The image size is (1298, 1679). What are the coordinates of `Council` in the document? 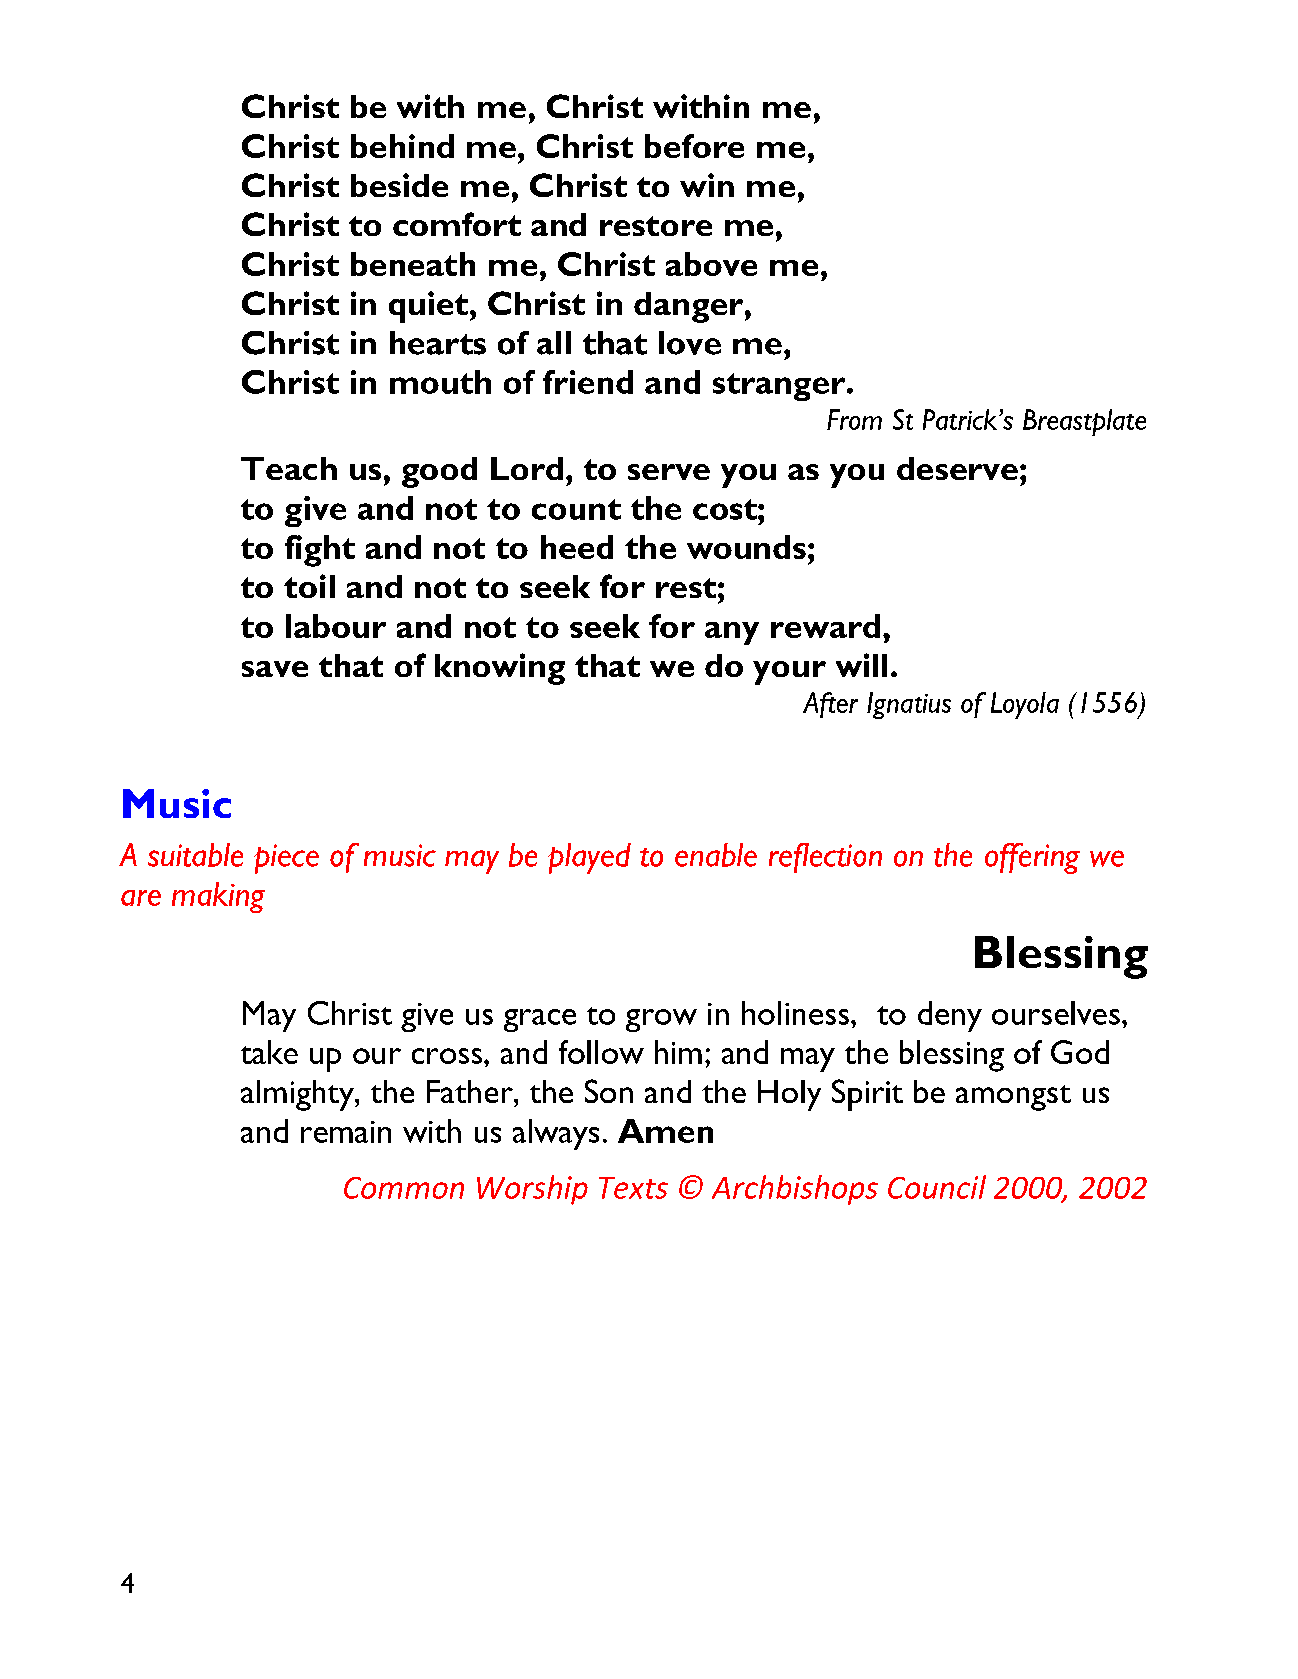 It's located at (937, 1187).
